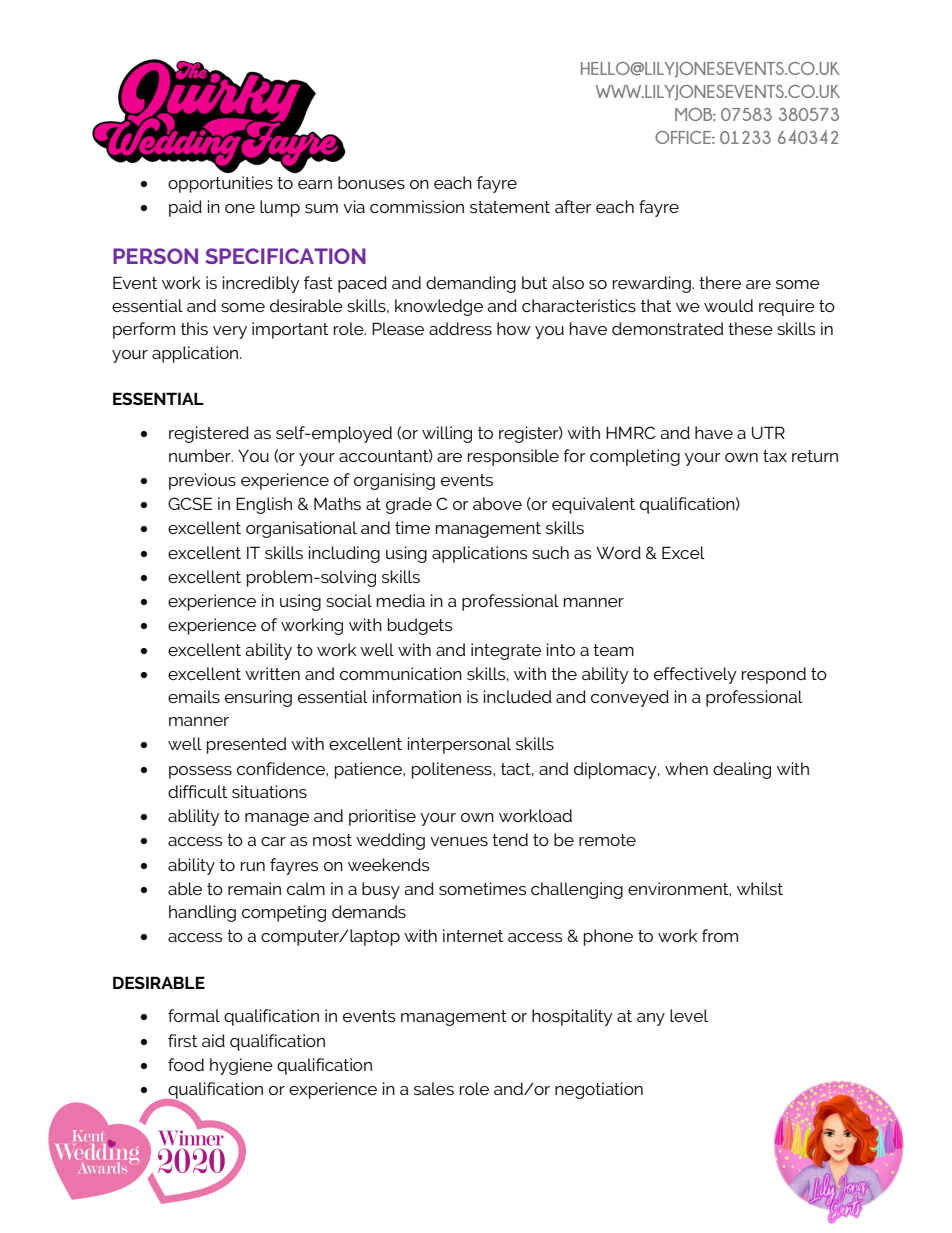 This image has width=952, height=1233. I want to click on sales, so click(434, 1088).
